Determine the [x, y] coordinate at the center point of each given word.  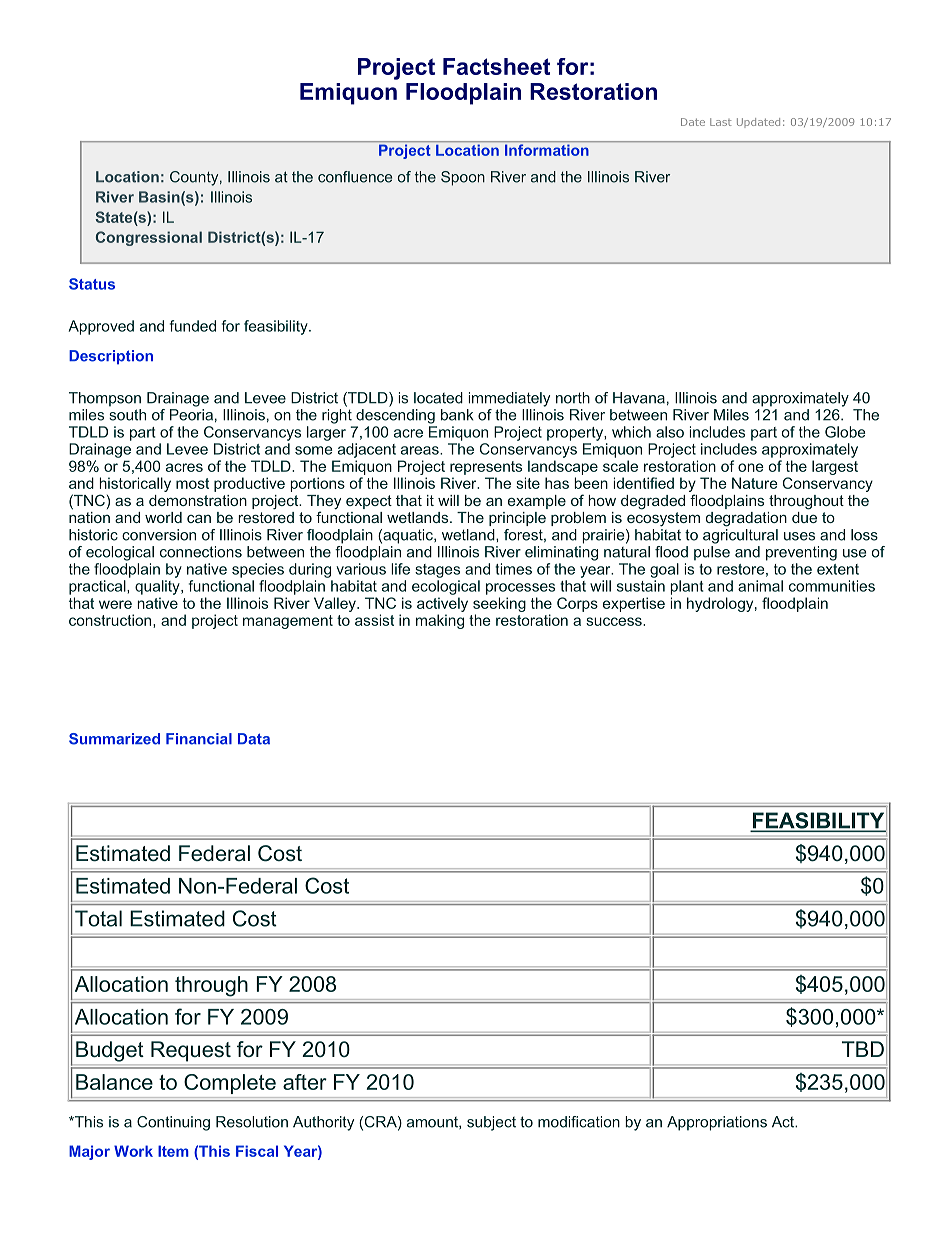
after [305, 1082]
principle [517, 519]
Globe [845, 432]
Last [721, 122]
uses [799, 536]
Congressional [149, 238]
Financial [199, 739]
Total [98, 918]
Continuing [173, 1123]
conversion [159, 535]
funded [193, 326]
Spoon [463, 178]
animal [760, 586]
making [440, 621]
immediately [509, 399]
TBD [863, 1049]
